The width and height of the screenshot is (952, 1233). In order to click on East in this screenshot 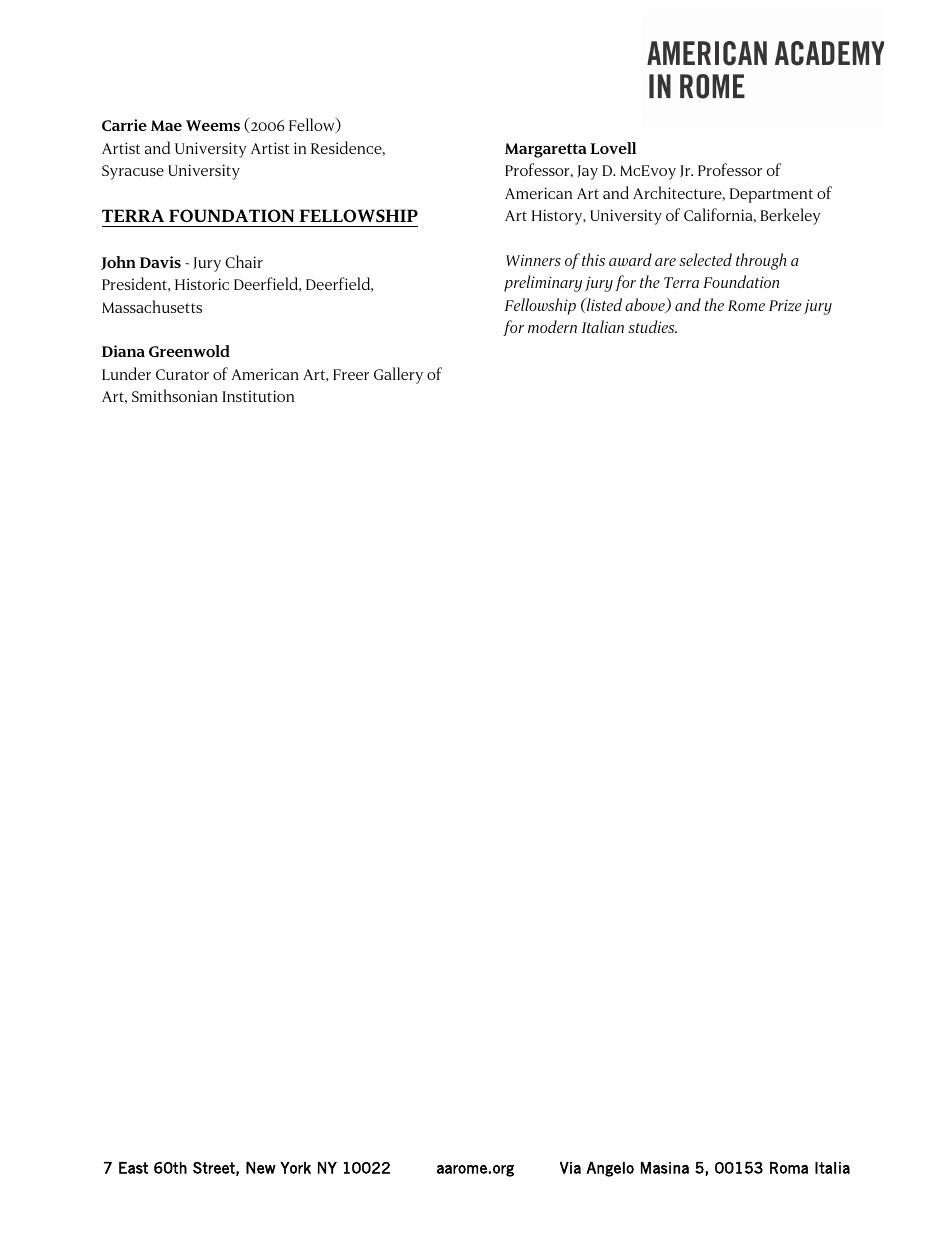, I will do `click(133, 1168)`.
